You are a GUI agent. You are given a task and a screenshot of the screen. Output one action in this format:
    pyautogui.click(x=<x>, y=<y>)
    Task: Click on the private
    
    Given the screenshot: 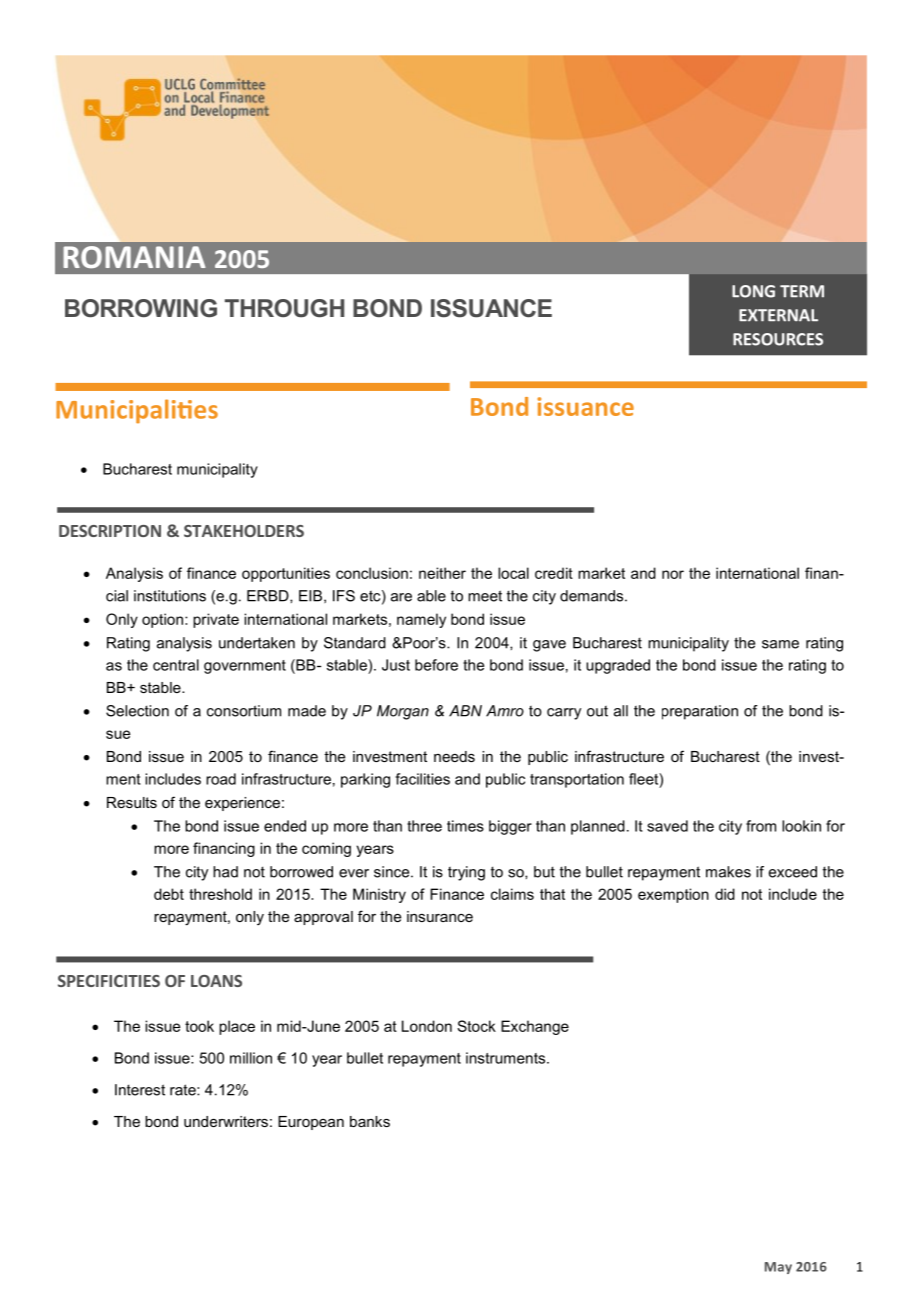 What is the action you would take?
    pyautogui.click(x=216, y=620)
